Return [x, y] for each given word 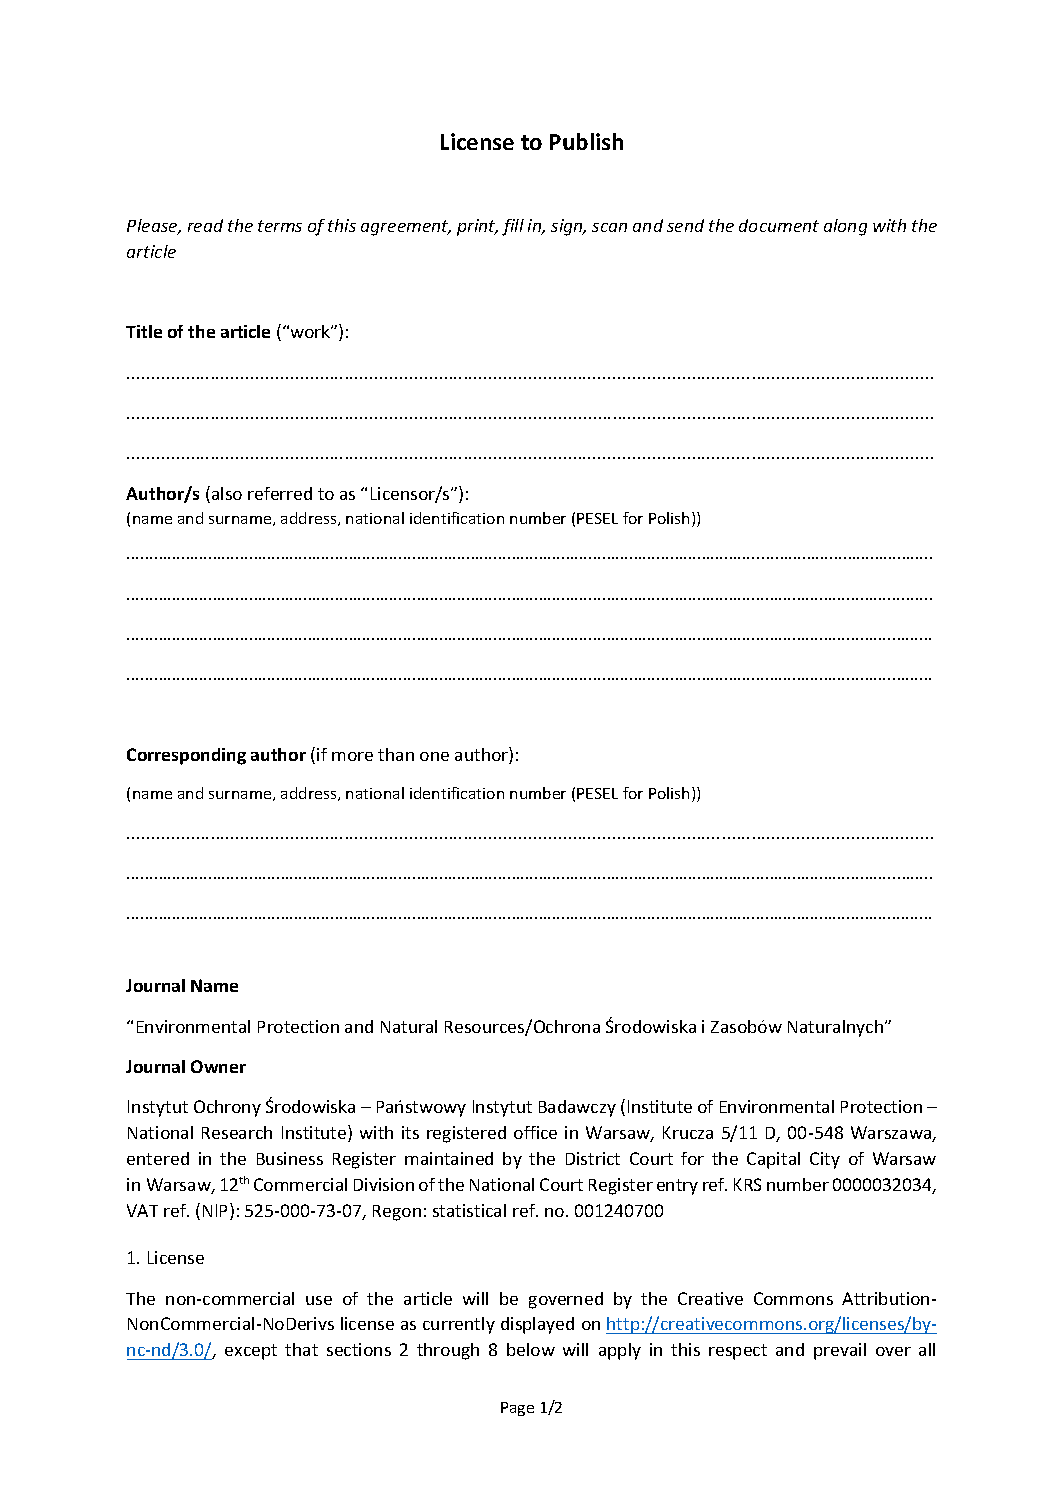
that [301, 1349]
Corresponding [186, 756]
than [396, 754]
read [205, 225]
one [434, 756]
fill [513, 227]
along [845, 227]
